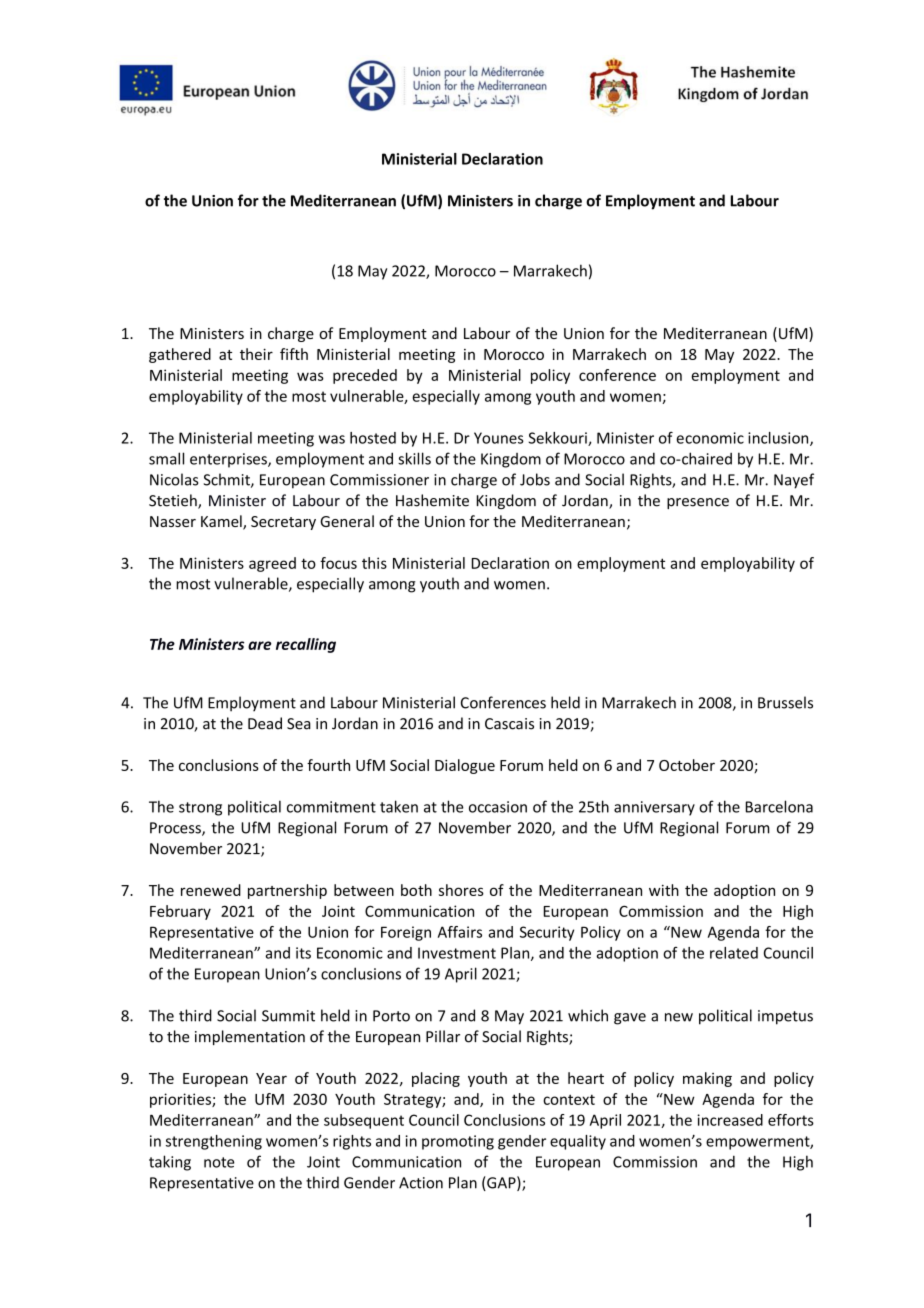 This screenshot has width=924, height=1308. What do you see at coordinates (535, 479) in the screenshot?
I see `Jobs` at bounding box center [535, 479].
